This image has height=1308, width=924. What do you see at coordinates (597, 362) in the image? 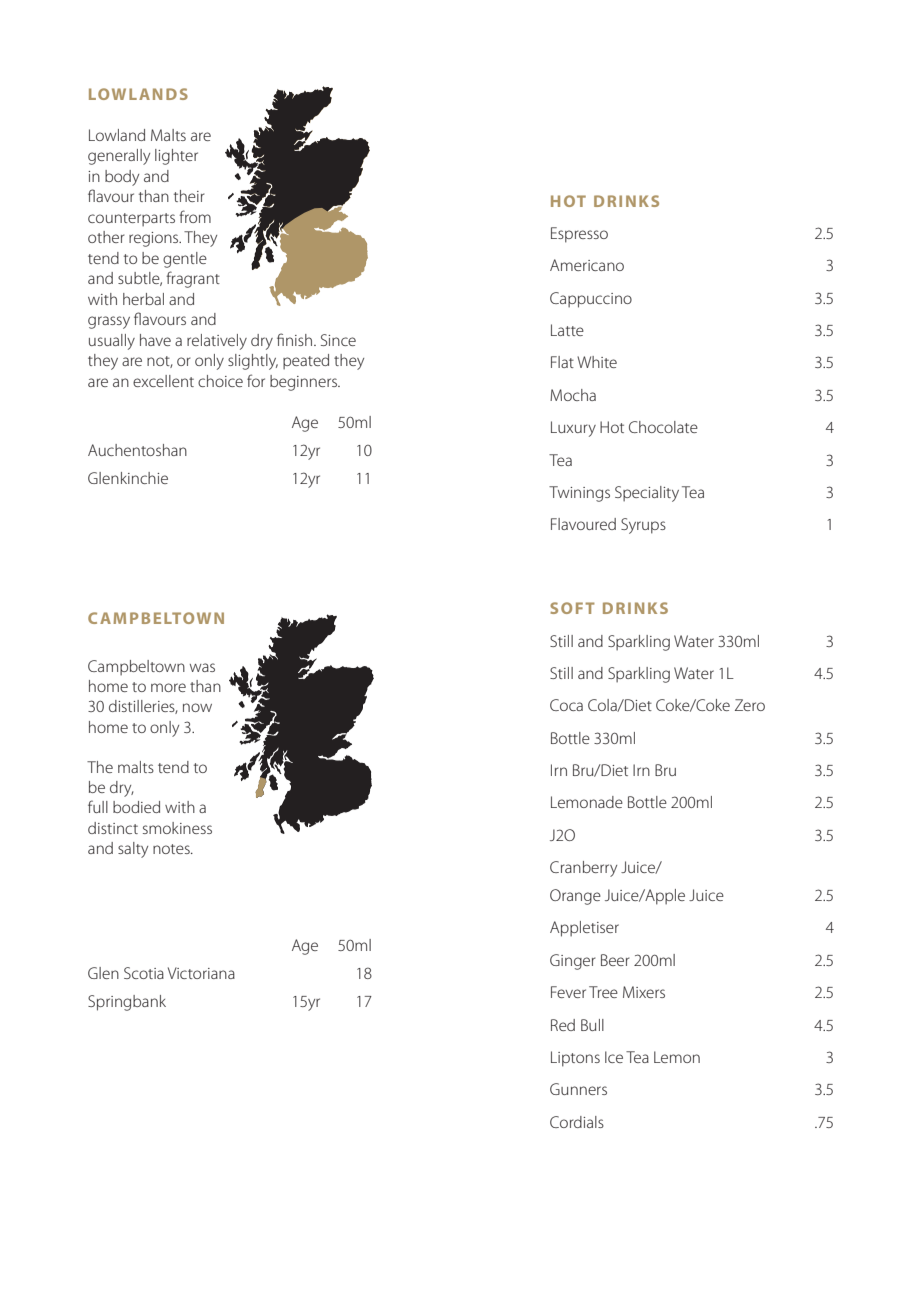
I see `White` at bounding box center [597, 362].
